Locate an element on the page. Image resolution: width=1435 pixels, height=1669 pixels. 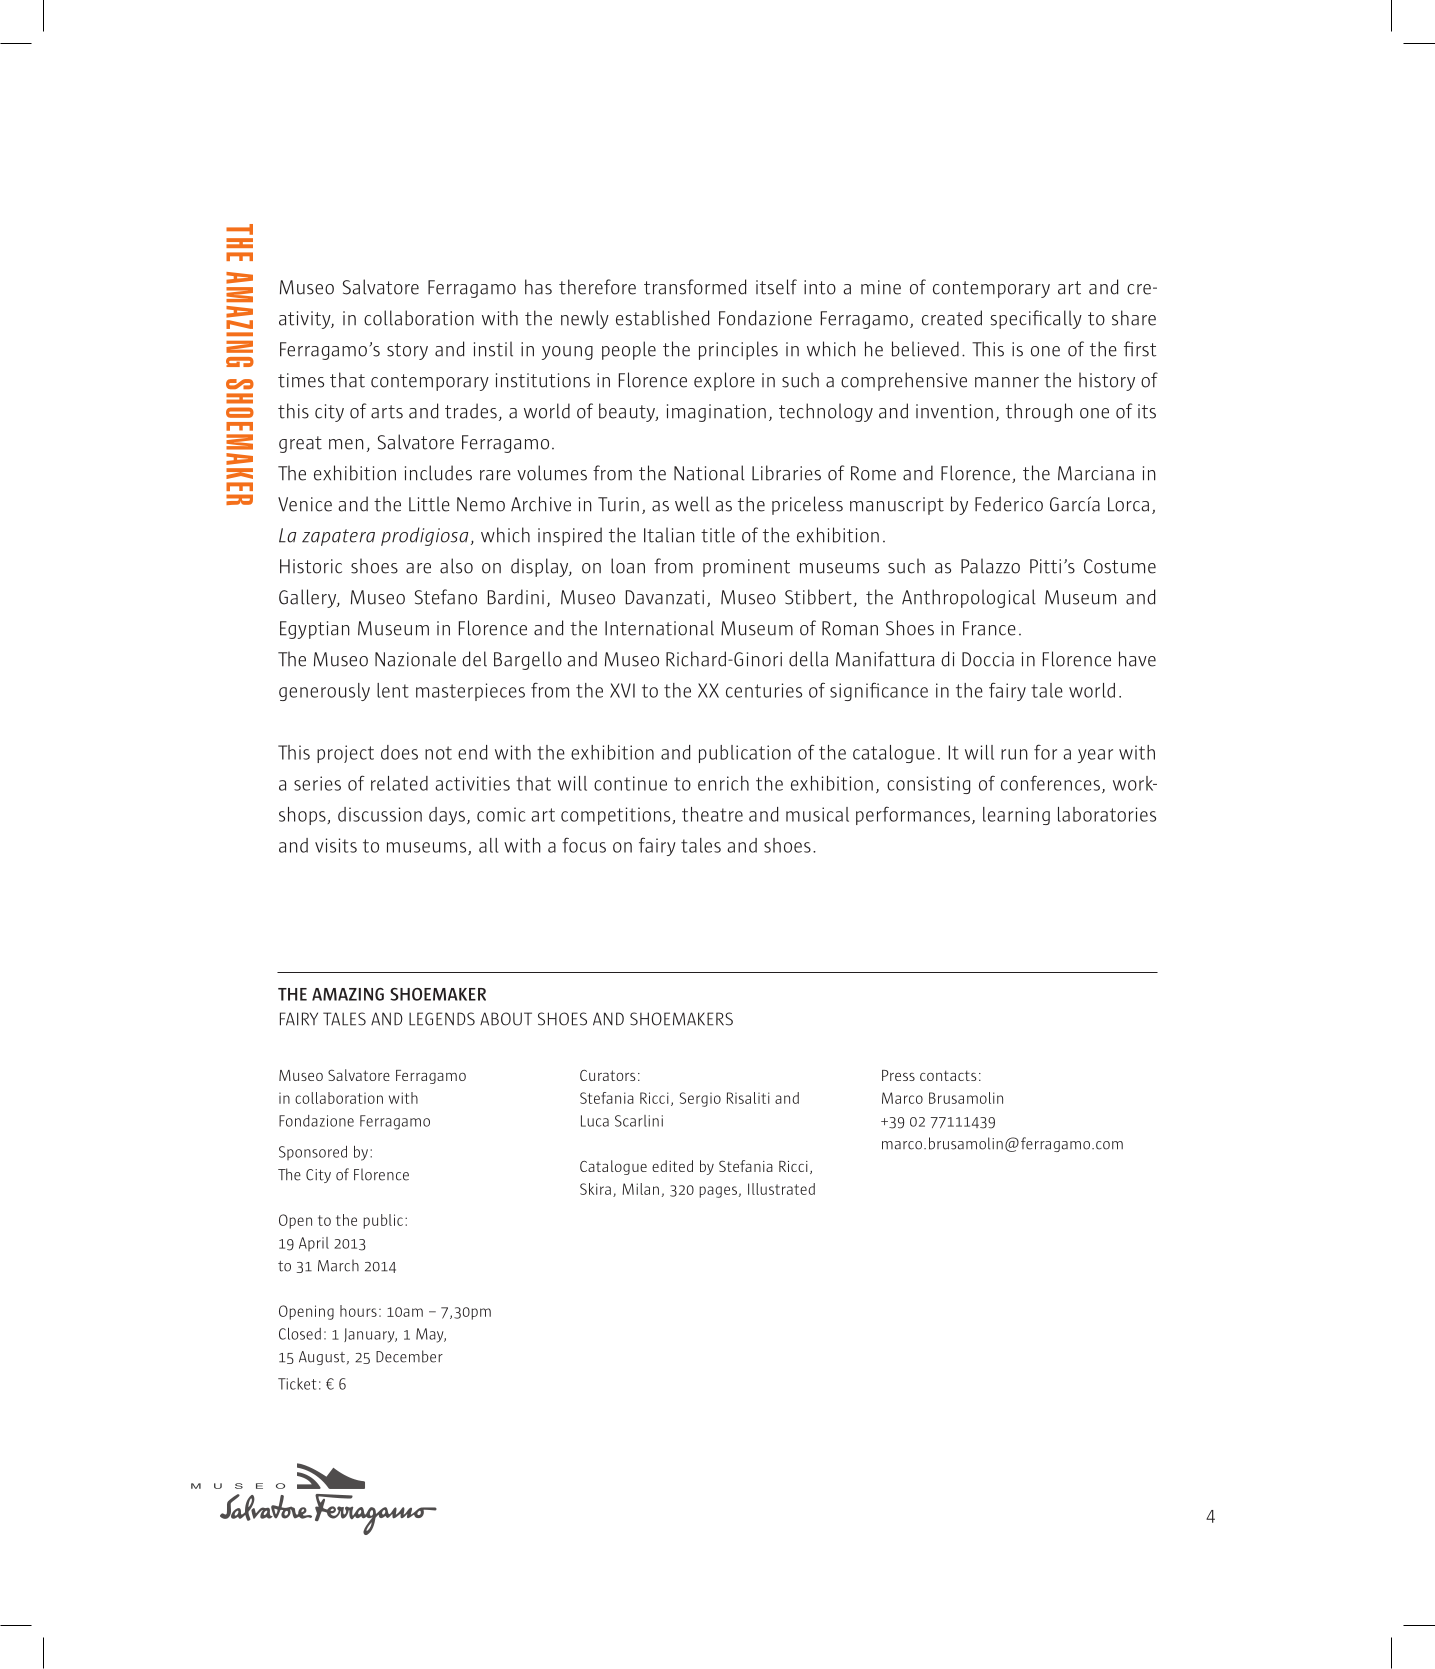
Little is located at coordinates (429, 504).
